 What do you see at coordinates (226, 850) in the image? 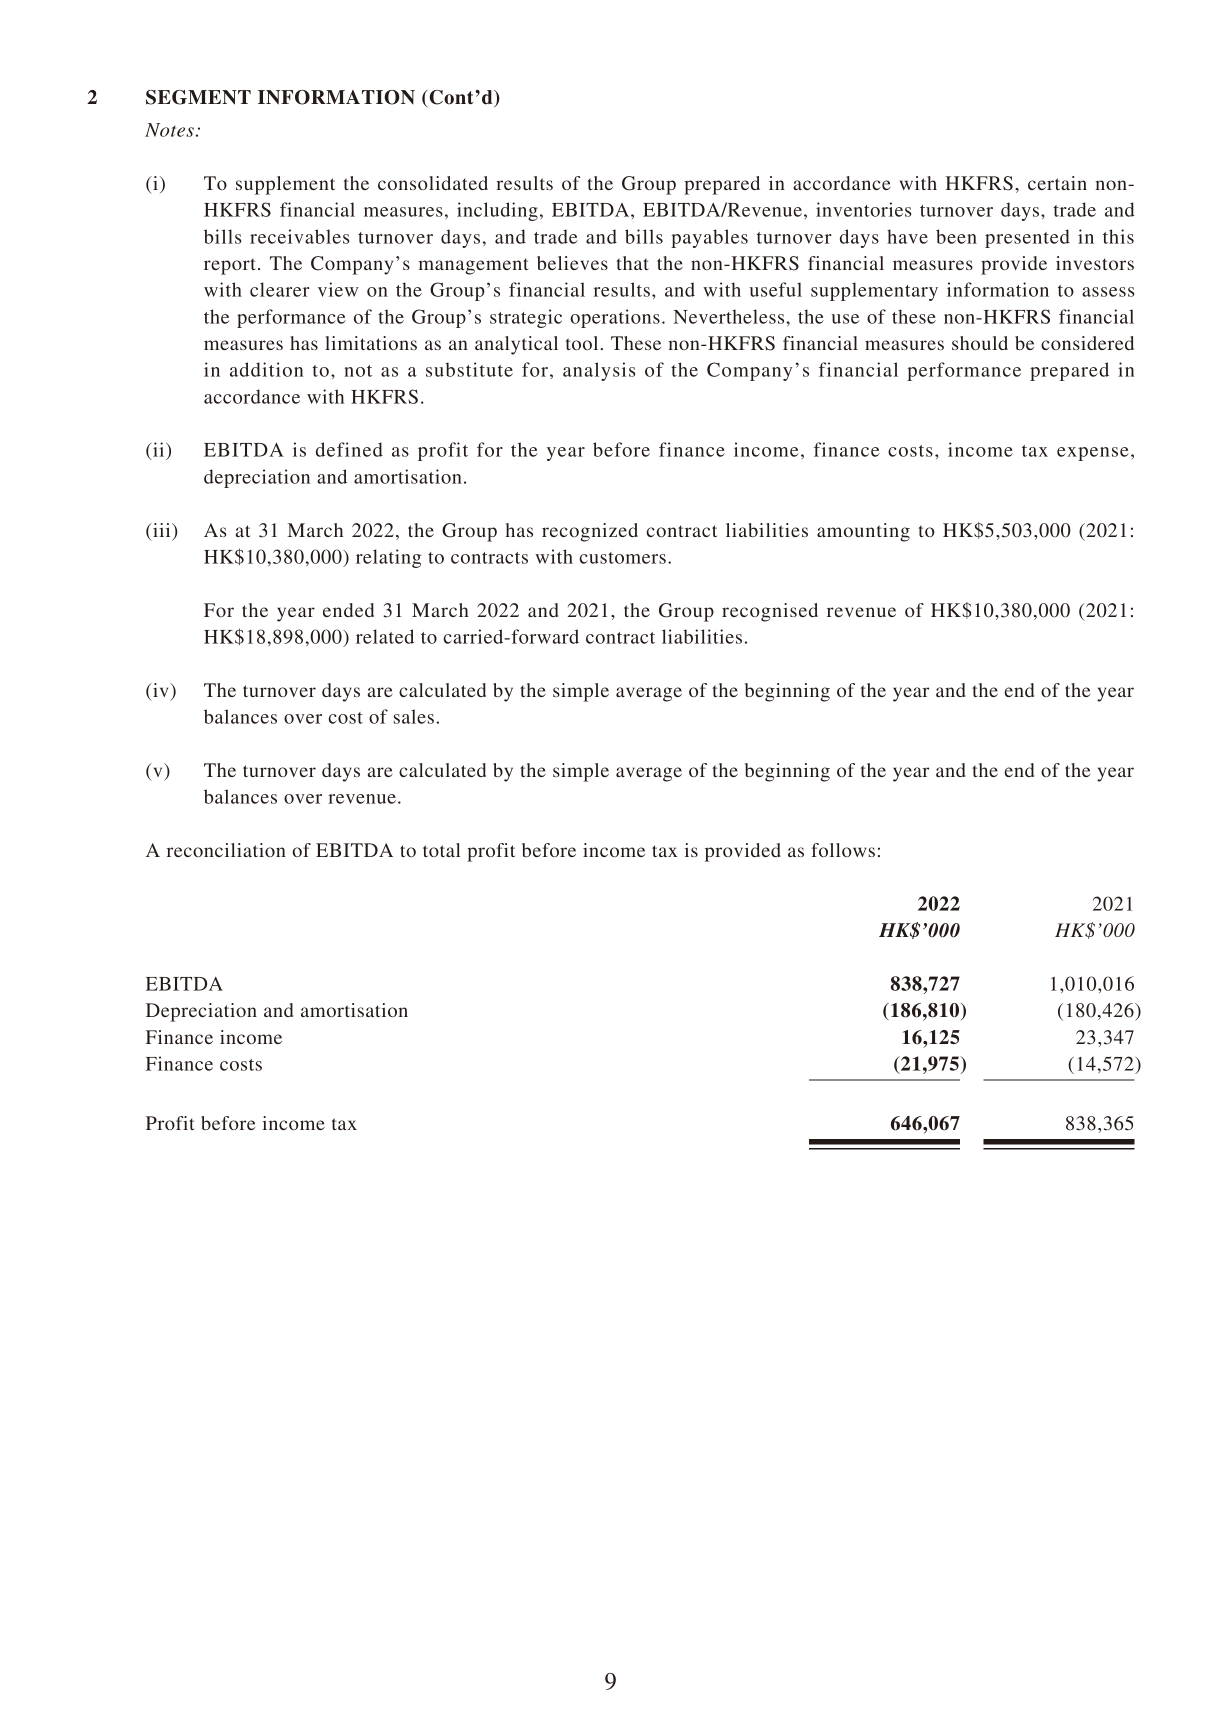
I see `reconciliation` at bounding box center [226, 850].
